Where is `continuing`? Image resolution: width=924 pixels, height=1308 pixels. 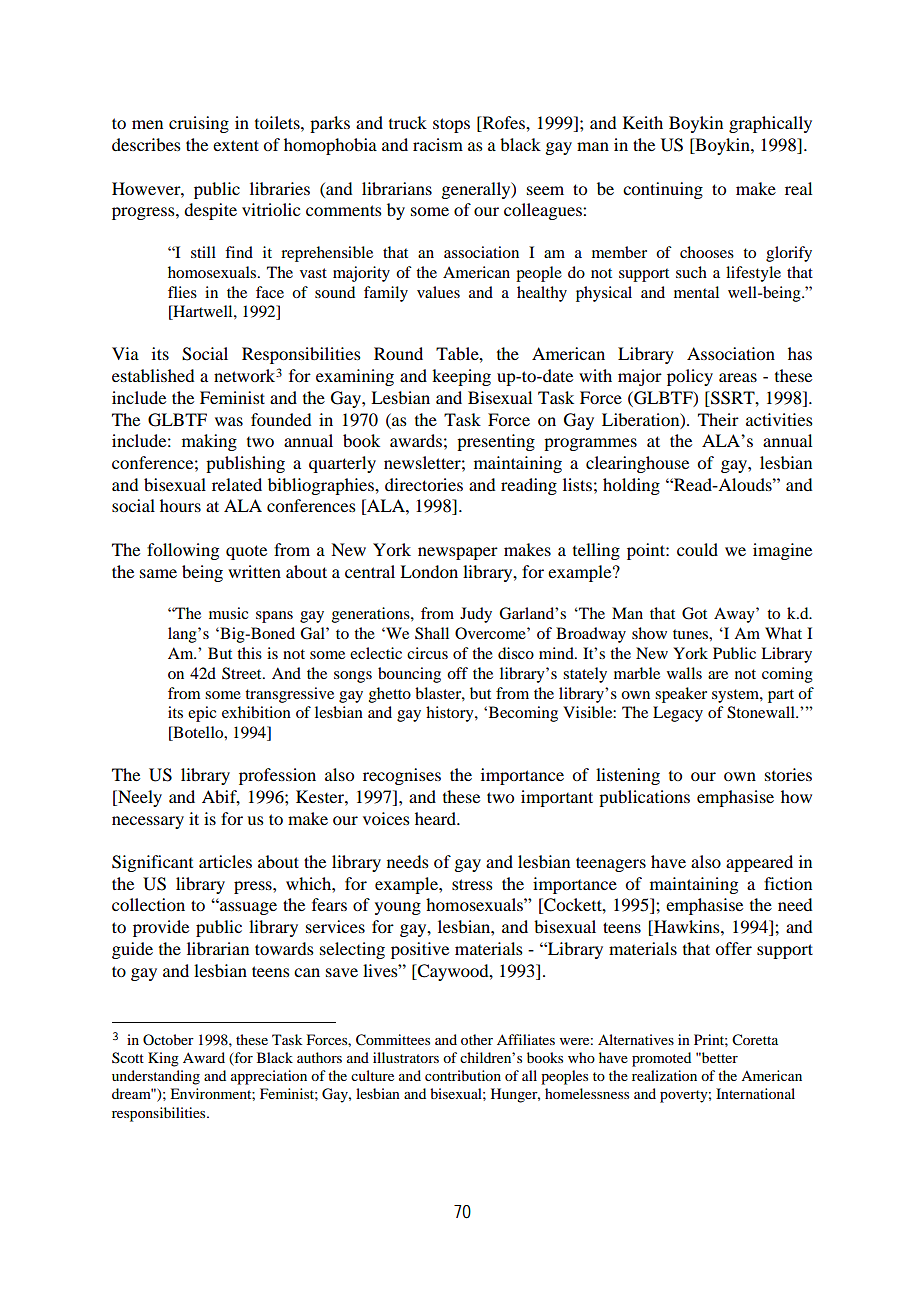
continuing is located at coordinates (663, 190).
